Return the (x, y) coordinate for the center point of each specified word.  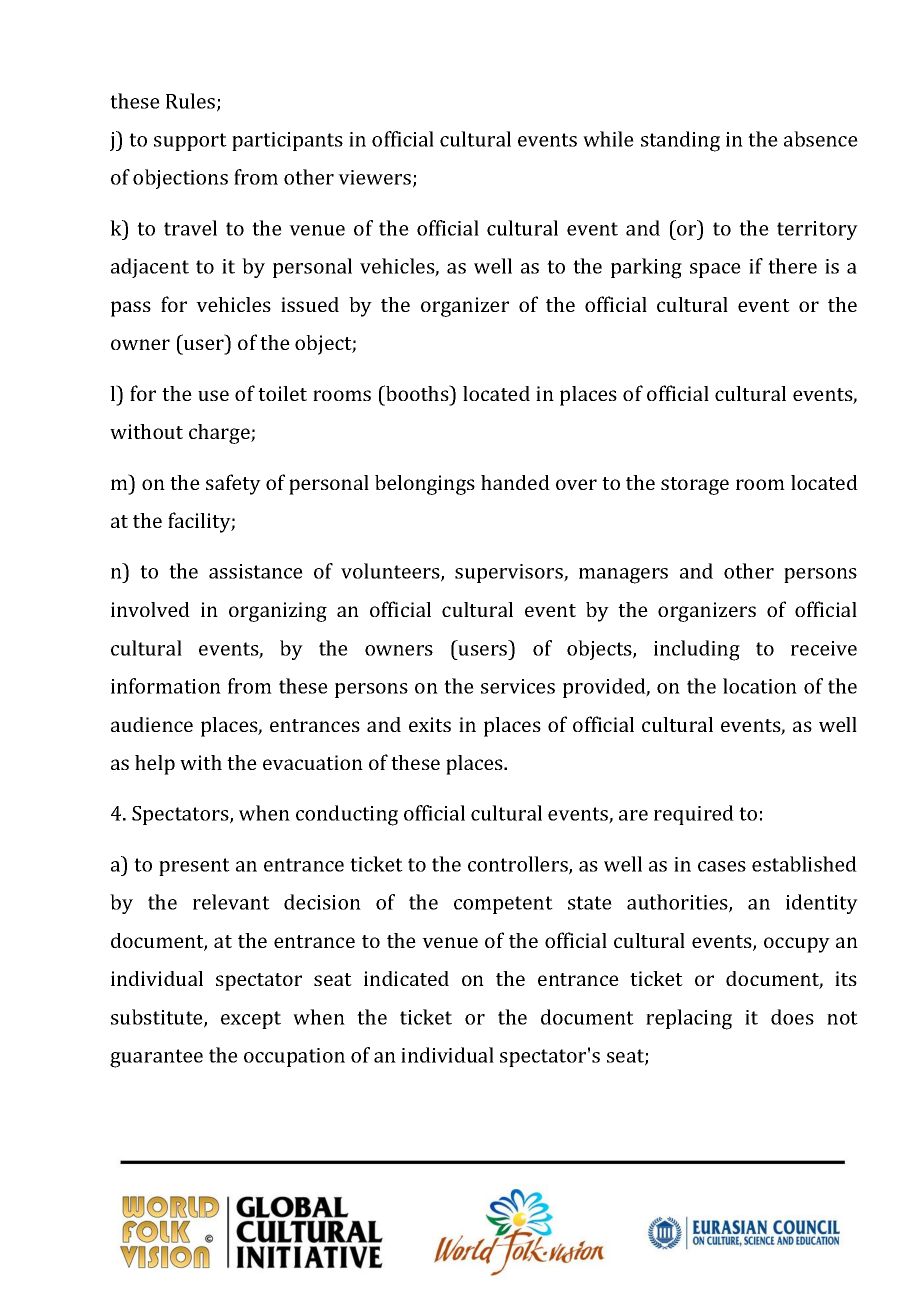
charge (220, 434)
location (760, 686)
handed (515, 482)
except (251, 1020)
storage (695, 486)
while (608, 139)
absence (821, 139)
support (190, 142)
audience (152, 724)
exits (430, 724)
